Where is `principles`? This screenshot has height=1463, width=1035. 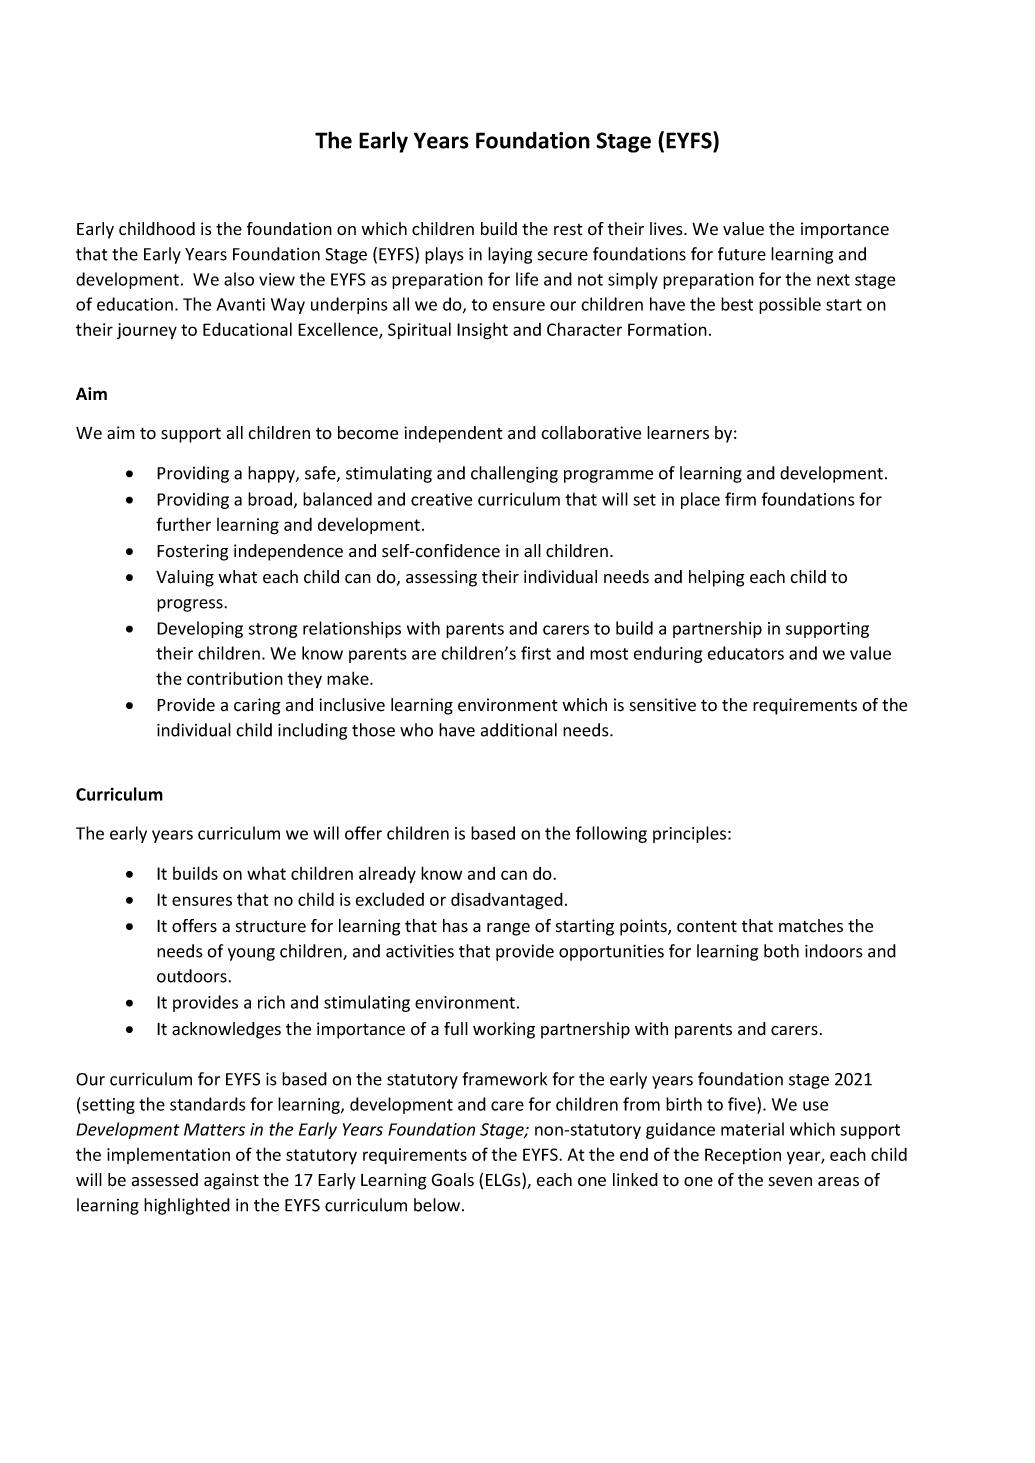
principles is located at coordinates (691, 834).
